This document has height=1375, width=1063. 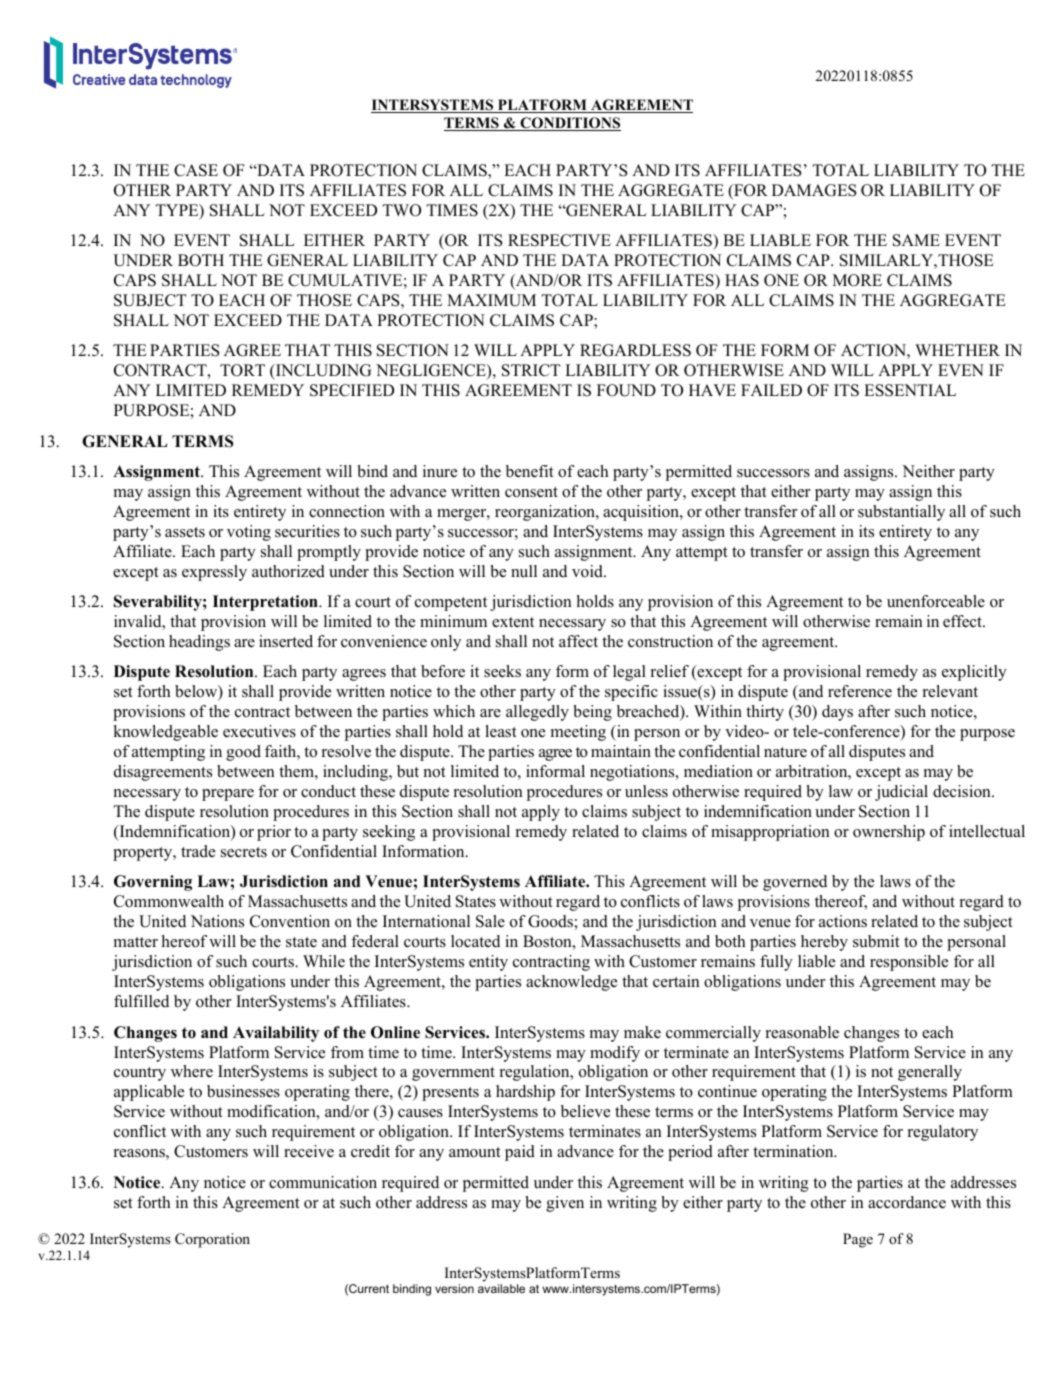 I want to click on ESSENTIAL, so click(x=910, y=390).
